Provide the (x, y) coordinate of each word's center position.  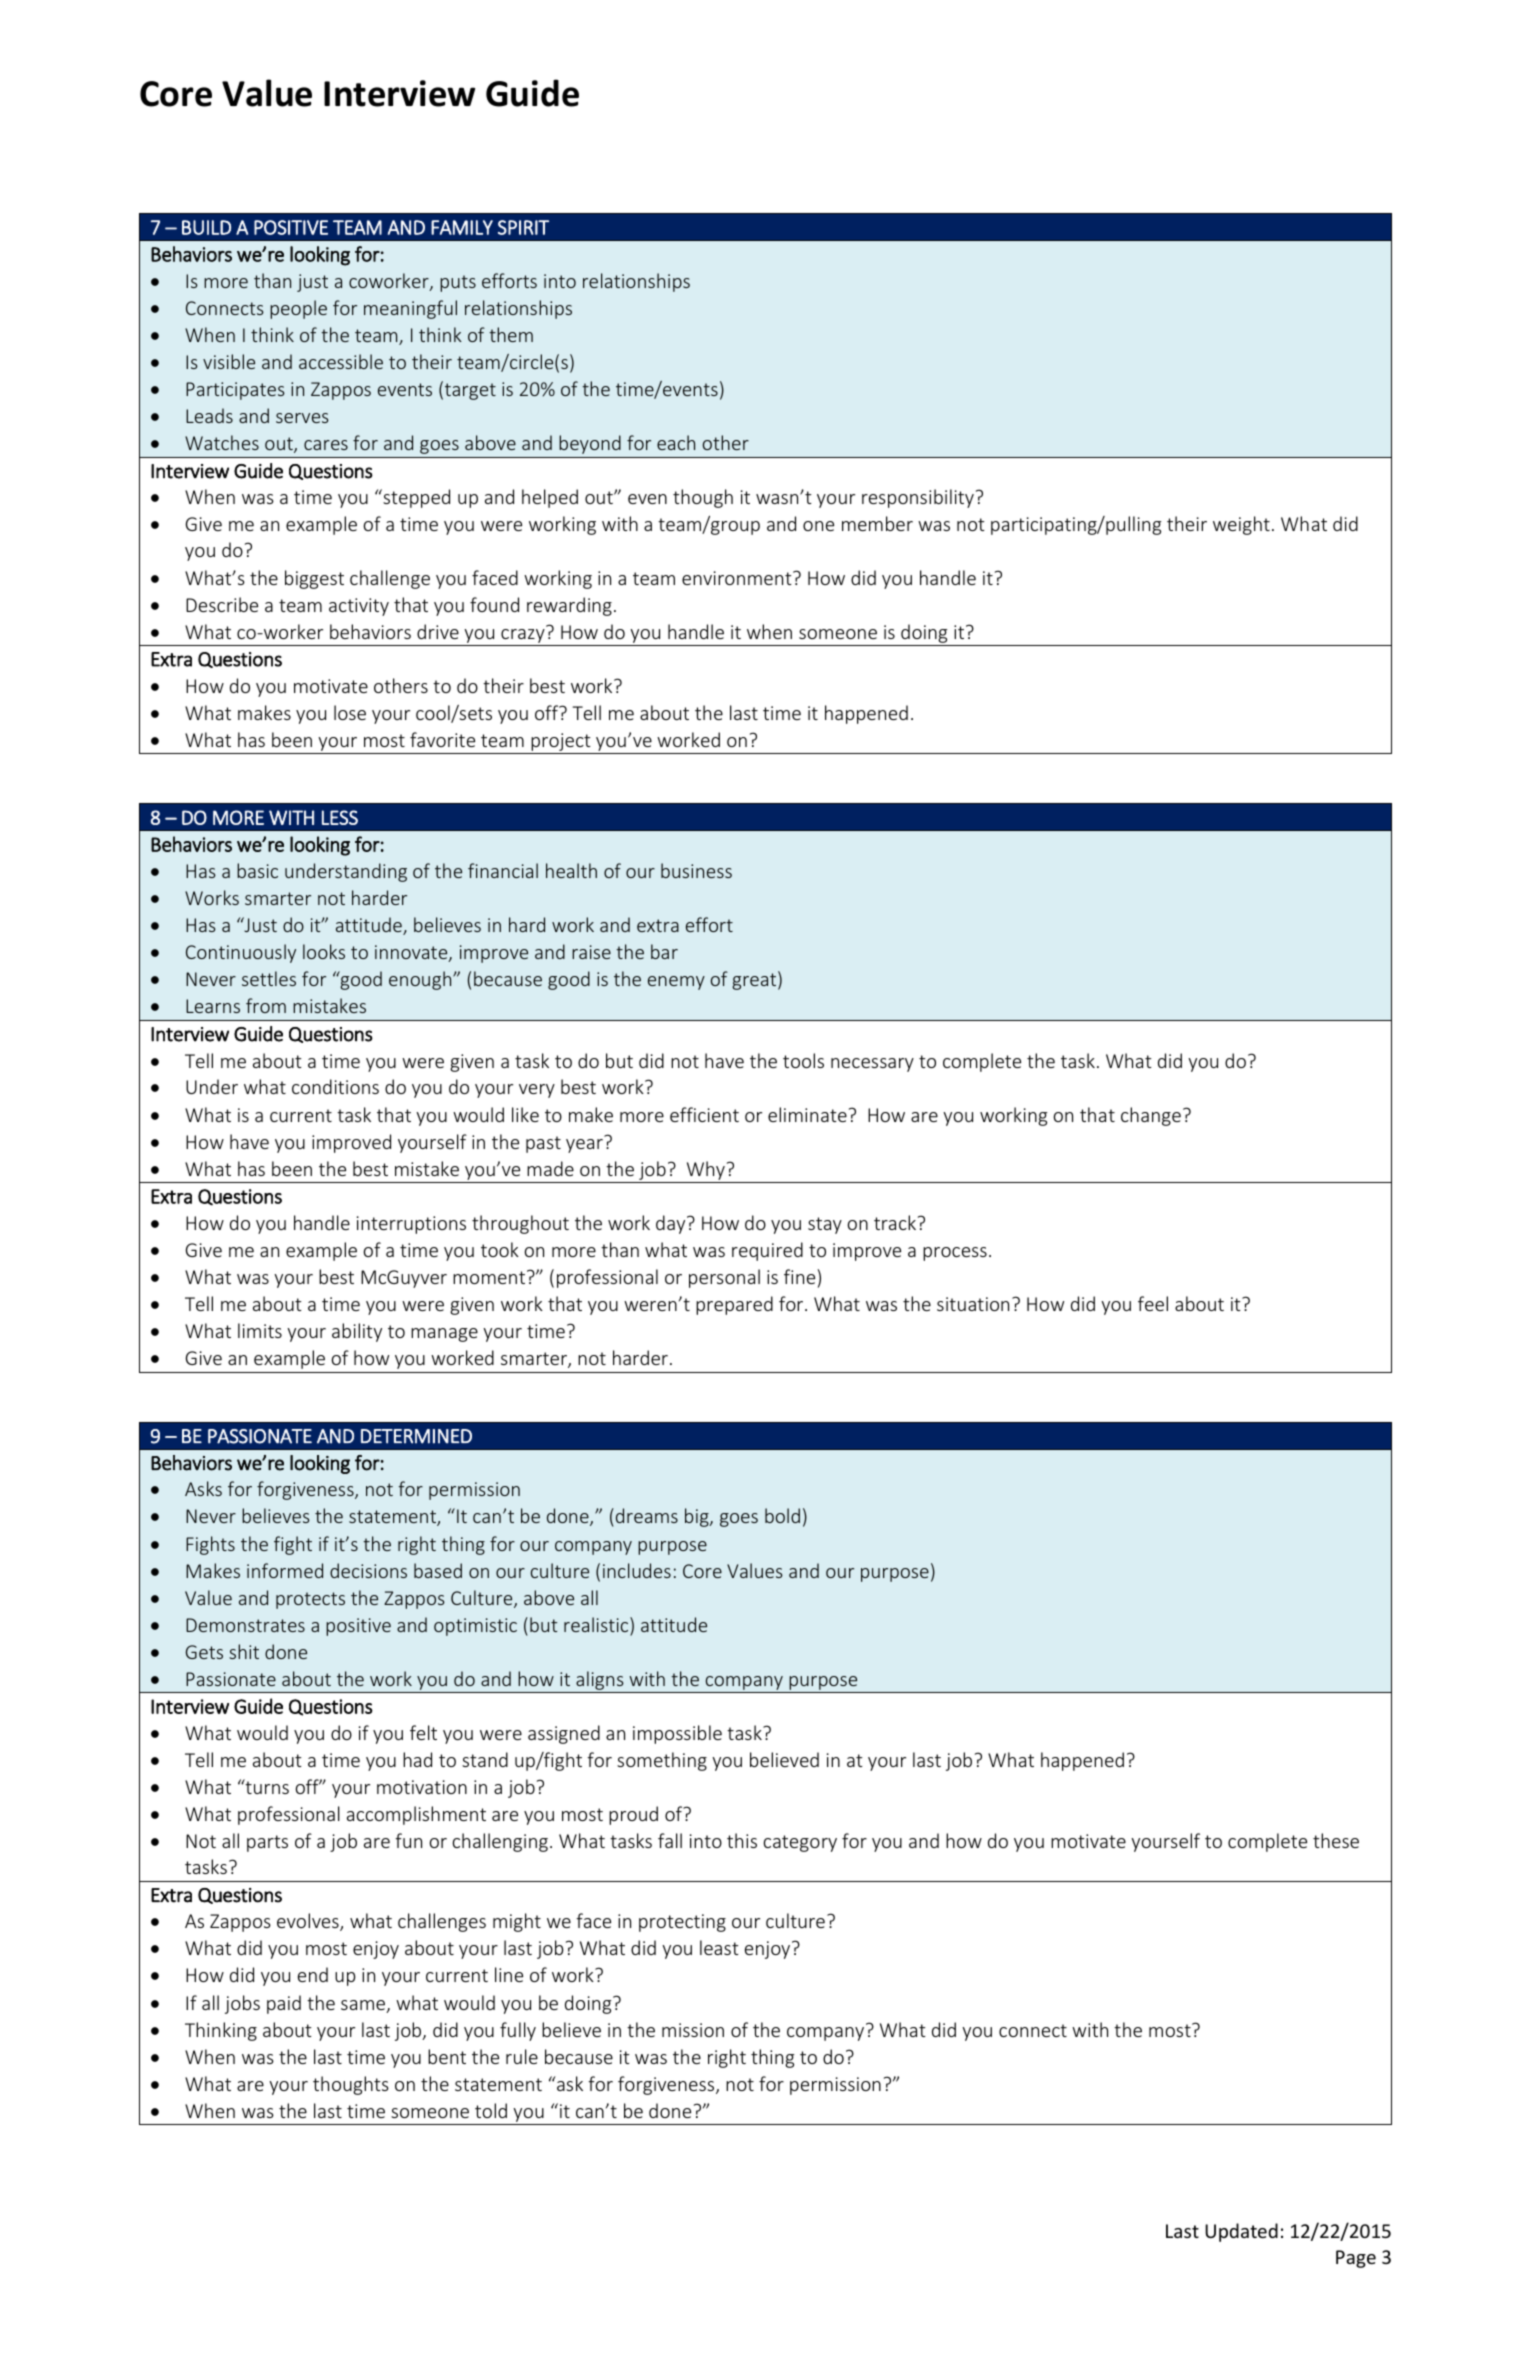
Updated (1241, 2232)
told (491, 2110)
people (298, 309)
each (676, 442)
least (719, 1947)
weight (1241, 525)
